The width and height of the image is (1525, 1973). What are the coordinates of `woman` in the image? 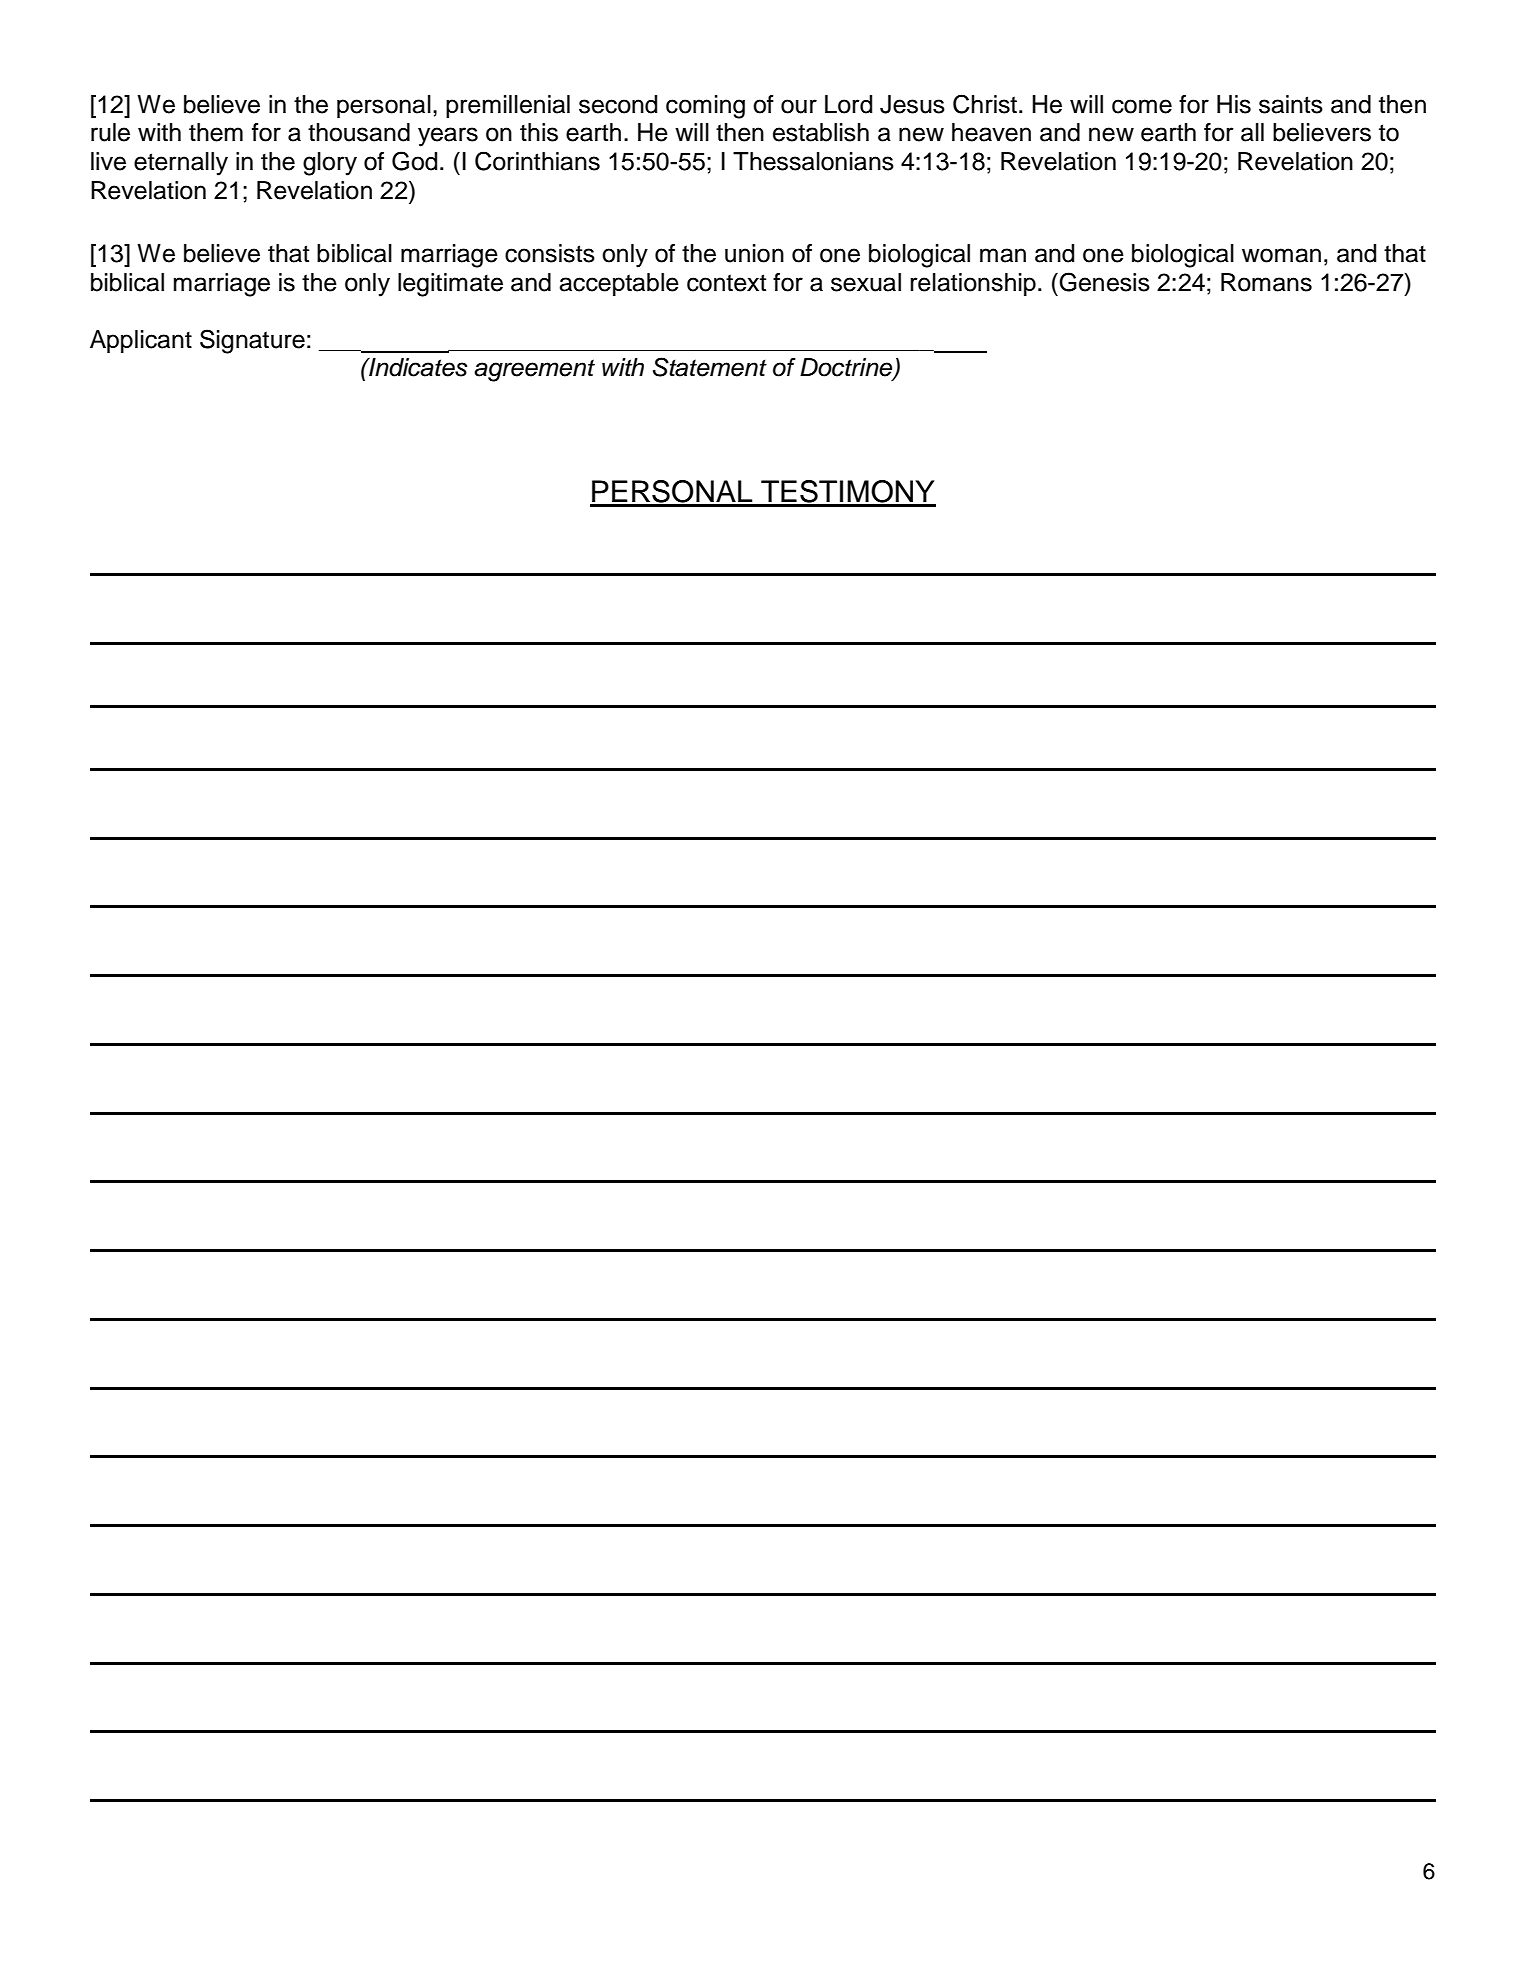 It's located at (1281, 255).
